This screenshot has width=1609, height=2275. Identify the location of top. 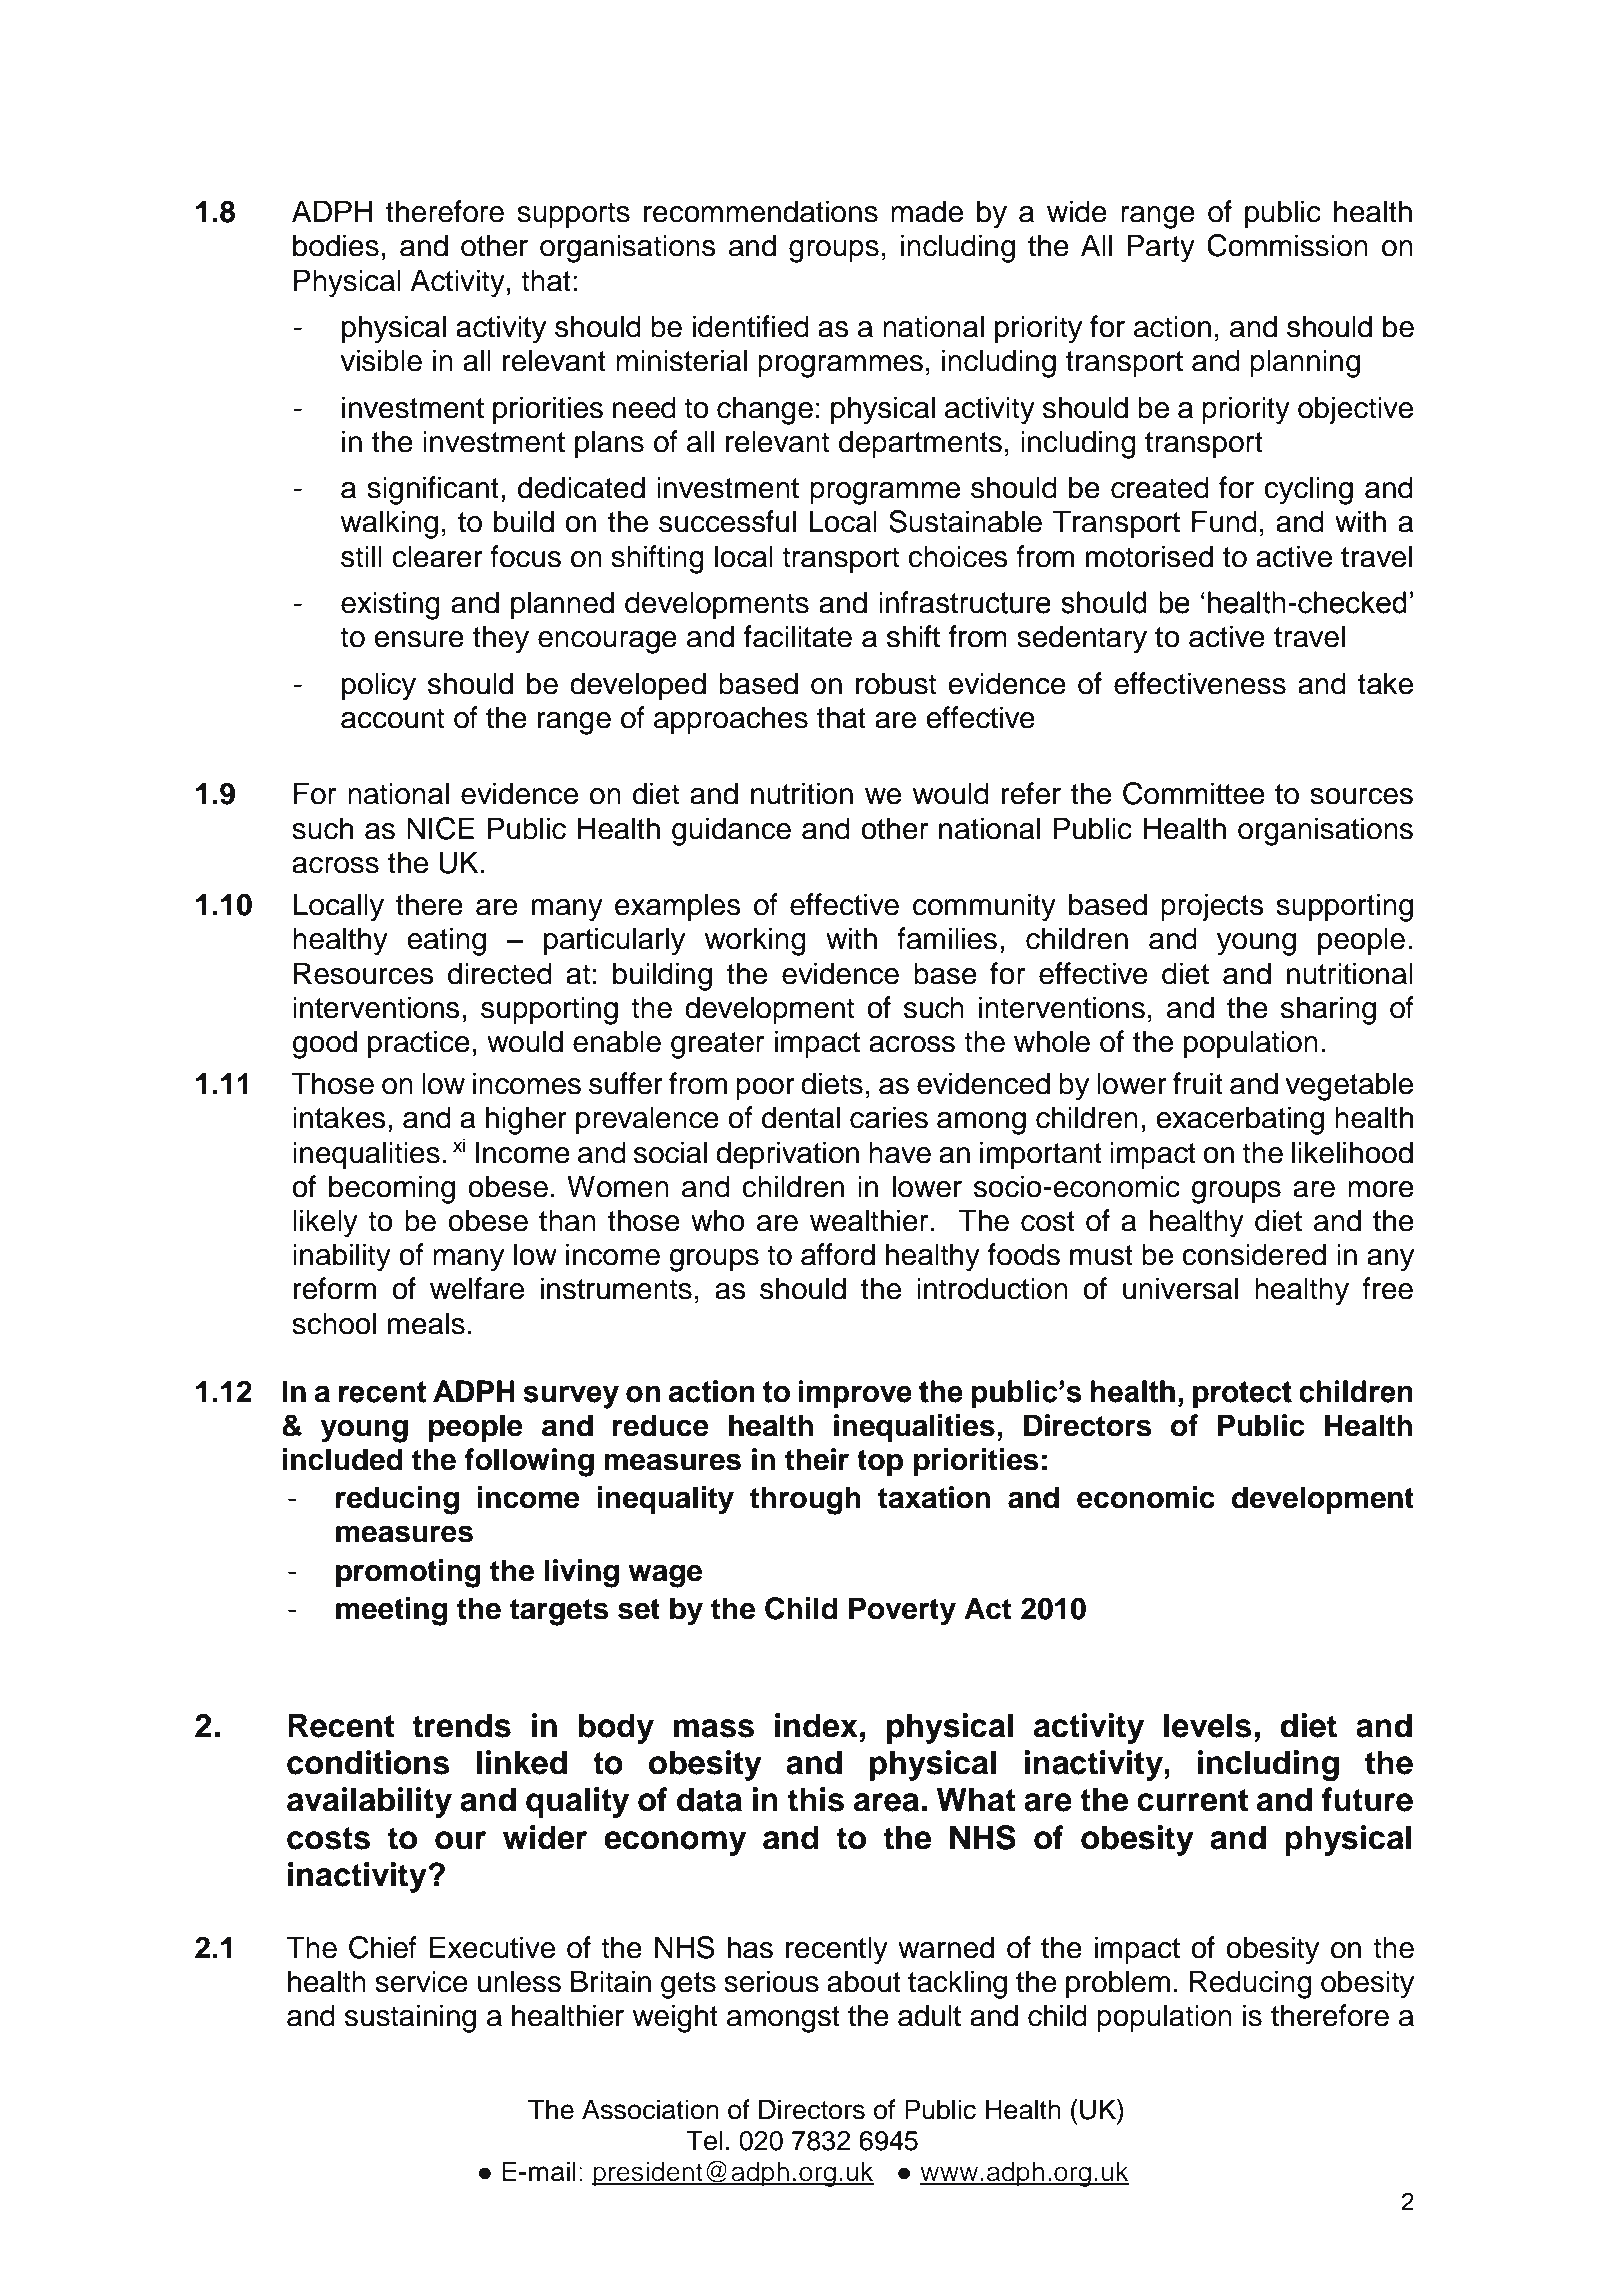
(880, 1463).
